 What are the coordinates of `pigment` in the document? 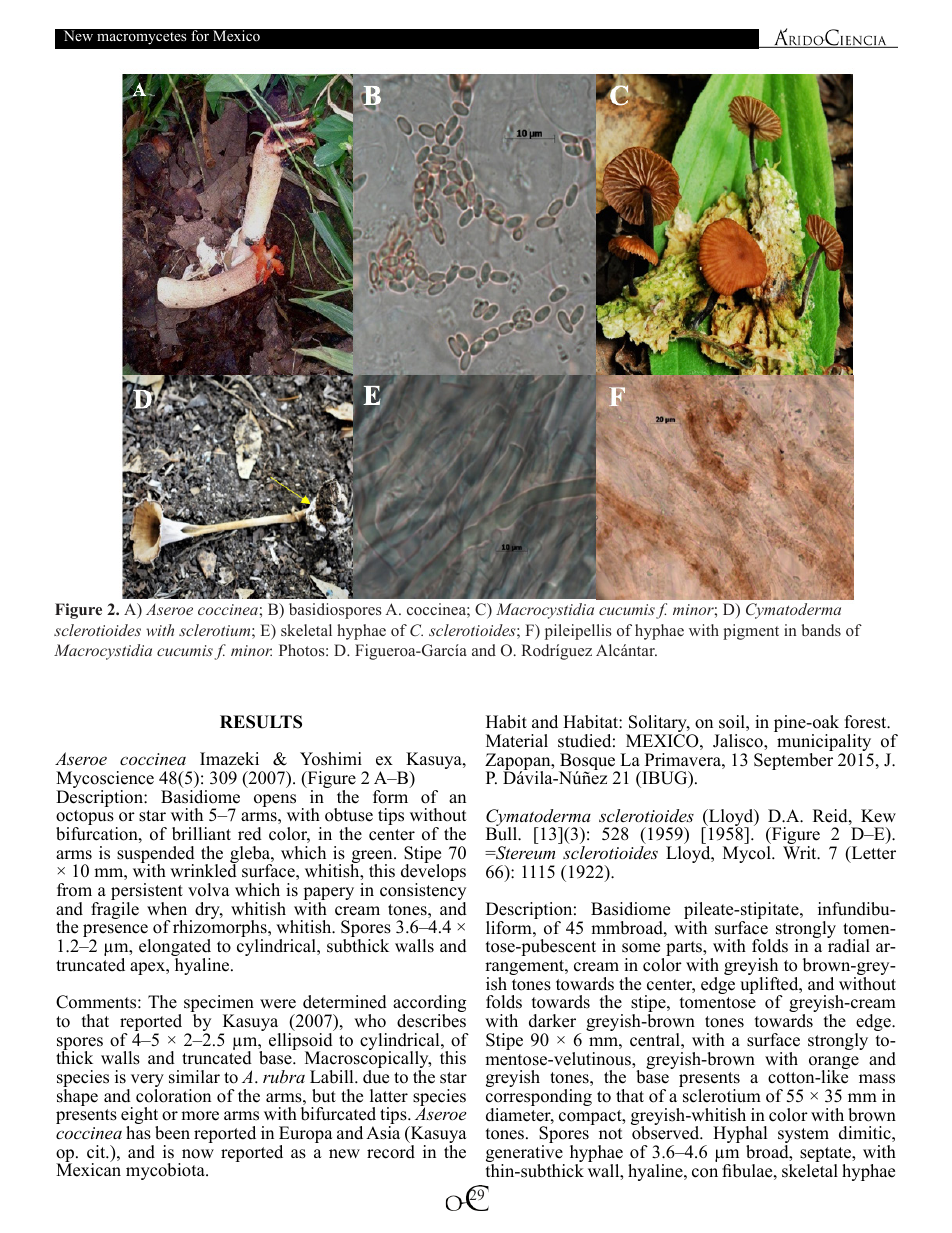 It's located at (751, 632).
